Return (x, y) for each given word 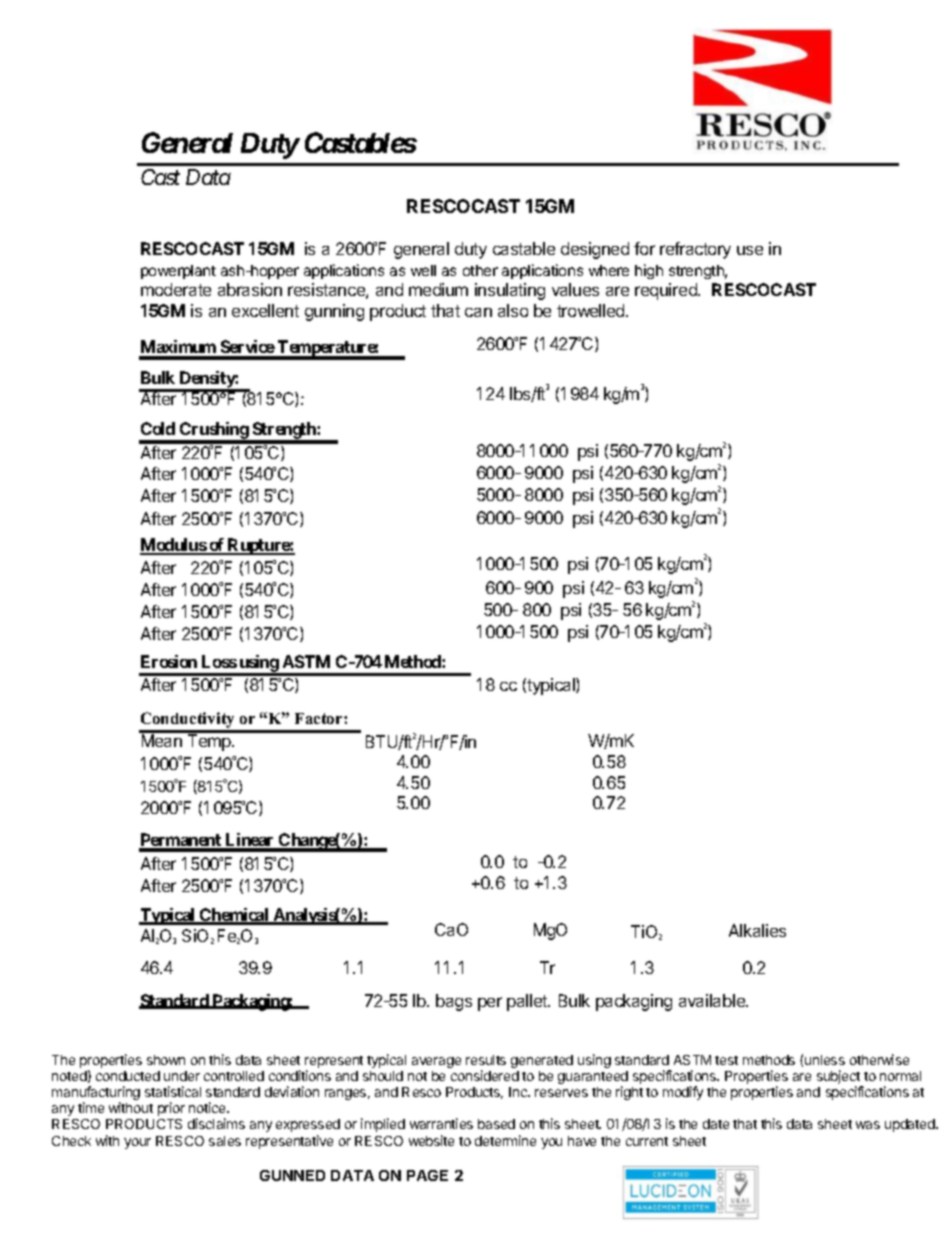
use (750, 250)
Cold (158, 428)
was (868, 1125)
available (713, 1000)
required (667, 291)
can (478, 312)
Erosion (169, 661)
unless (825, 1060)
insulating (510, 291)
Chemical (234, 916)
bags (454, 1002)
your (137, 1143)
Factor (320, 718)
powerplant (178, 272)
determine (505, 1140)
